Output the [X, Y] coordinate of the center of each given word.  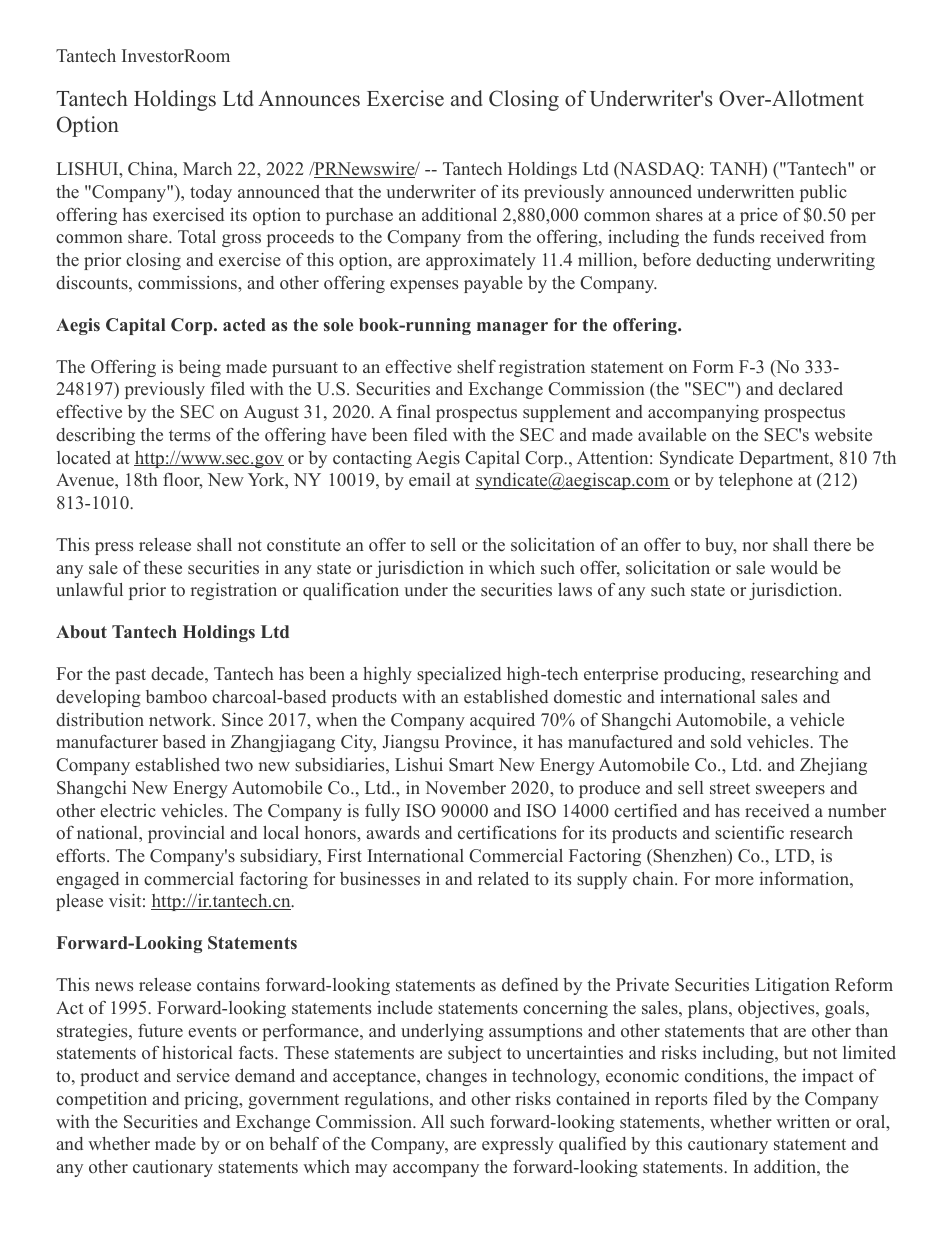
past [130, 676]
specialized [459, 675]
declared [811, 389]
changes [456, 1077]
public [823, 193]
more [734, 880]
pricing [212, 1100]
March [207, 168]
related [503, 878]
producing [703, 675]
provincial [186, 834]
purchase [359, 216]
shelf [476, 367]
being [200, 368]
